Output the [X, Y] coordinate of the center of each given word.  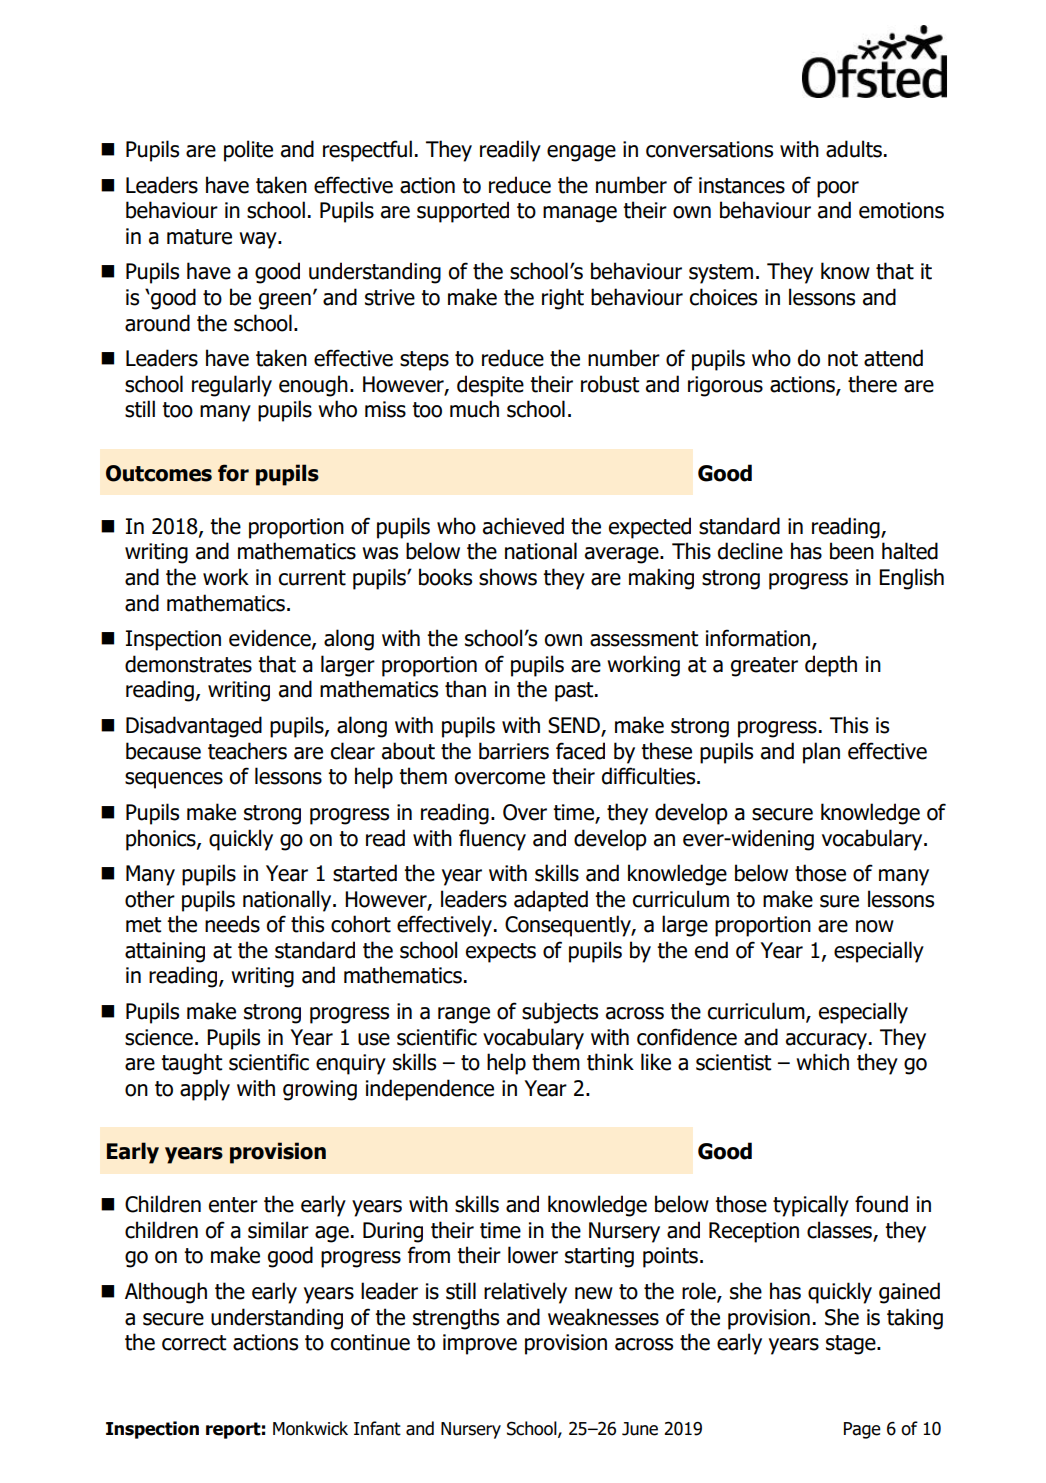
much [474, 409]
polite [248, 151]
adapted [551, 901]
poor [838, 189]
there [872, 384]
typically [811, 1206]
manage [580, 214]
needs [232, 924]
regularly [232, 386]
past [575, 692]
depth [831, 666]
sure [839, 901]
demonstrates [188, 664]
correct [194, 1343]
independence [430, 1090]
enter [233, 1205]
